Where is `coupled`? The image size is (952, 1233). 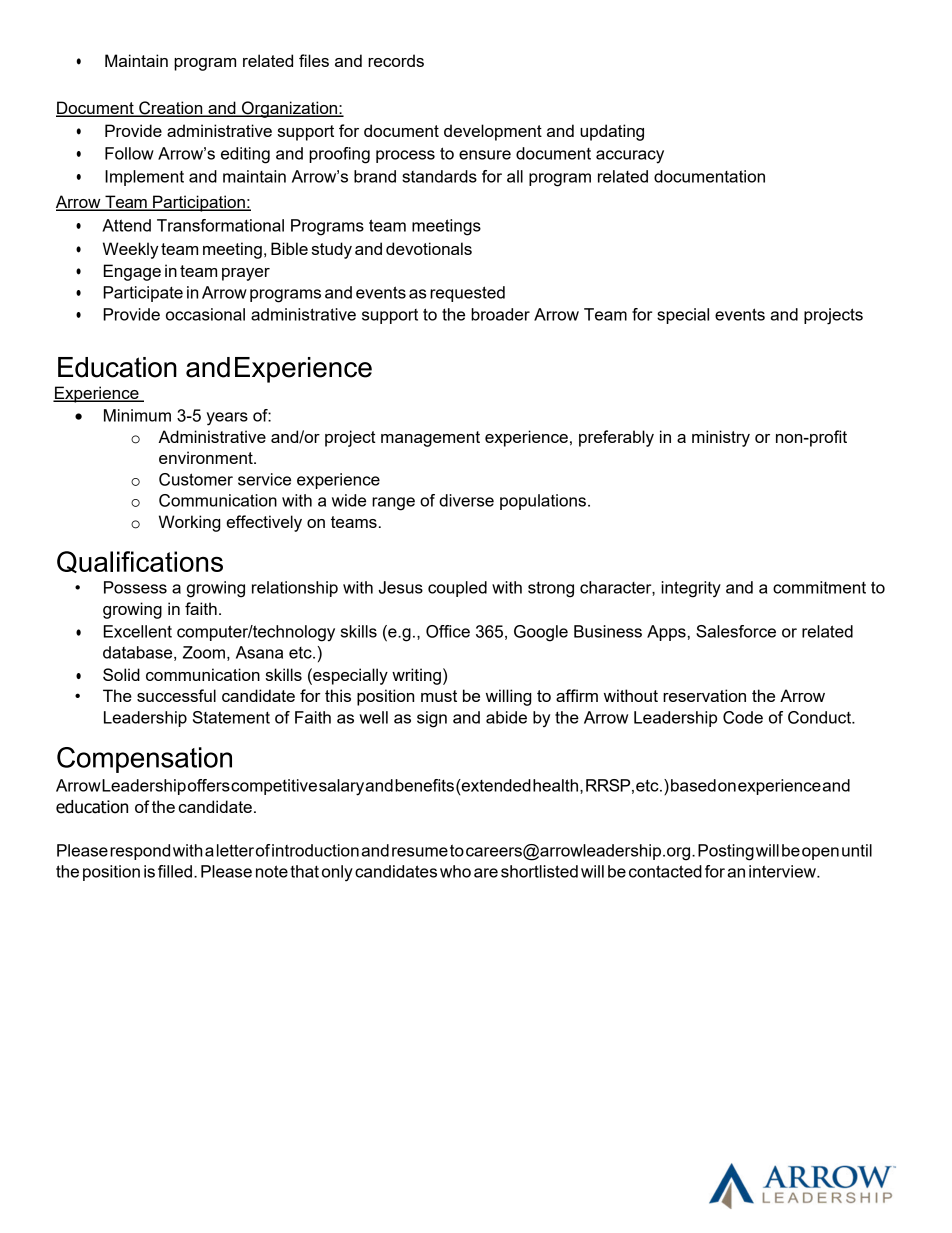
coupled is located at coordinates (457, 589).
